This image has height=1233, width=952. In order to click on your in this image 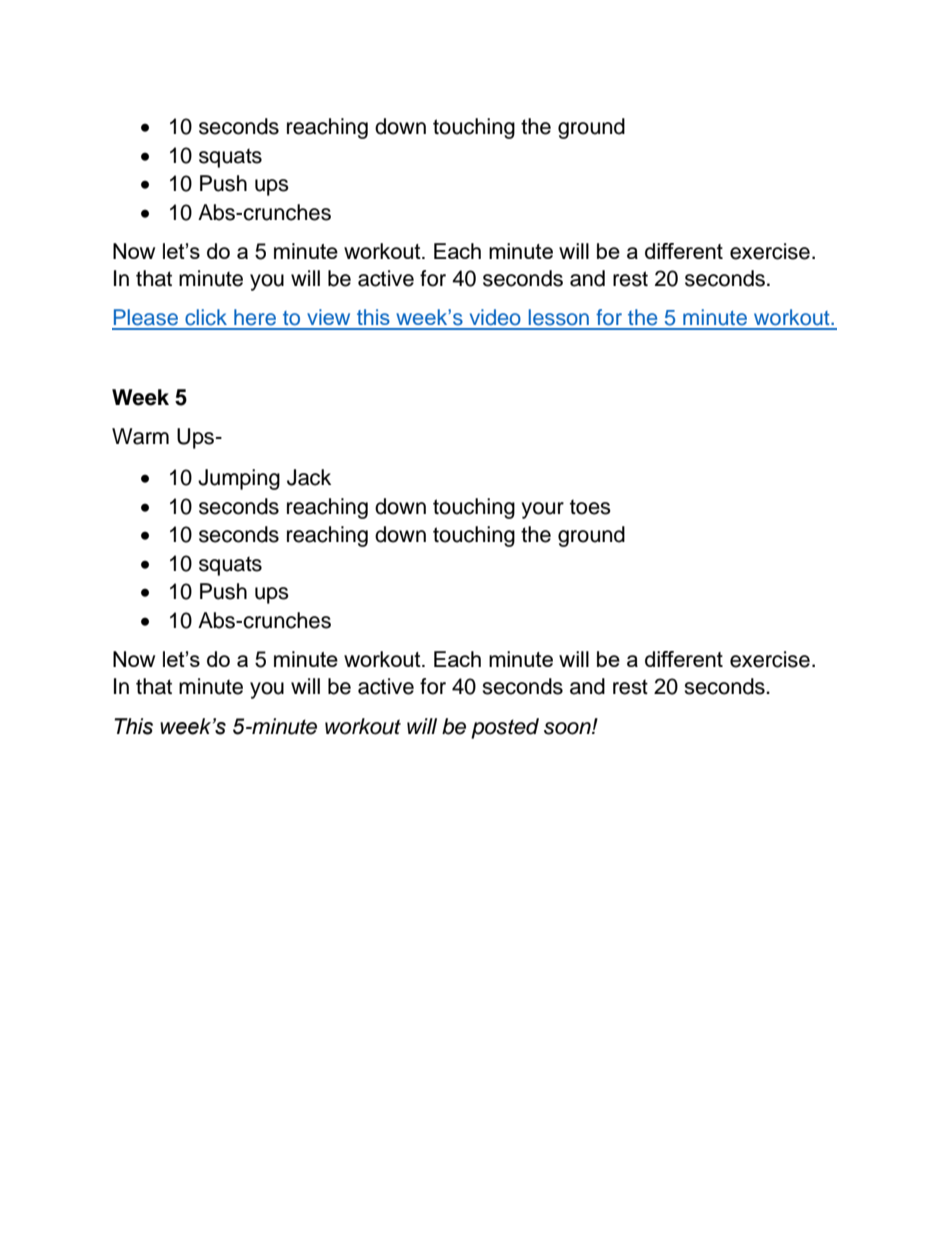, I will do `click(542, 510)`.
